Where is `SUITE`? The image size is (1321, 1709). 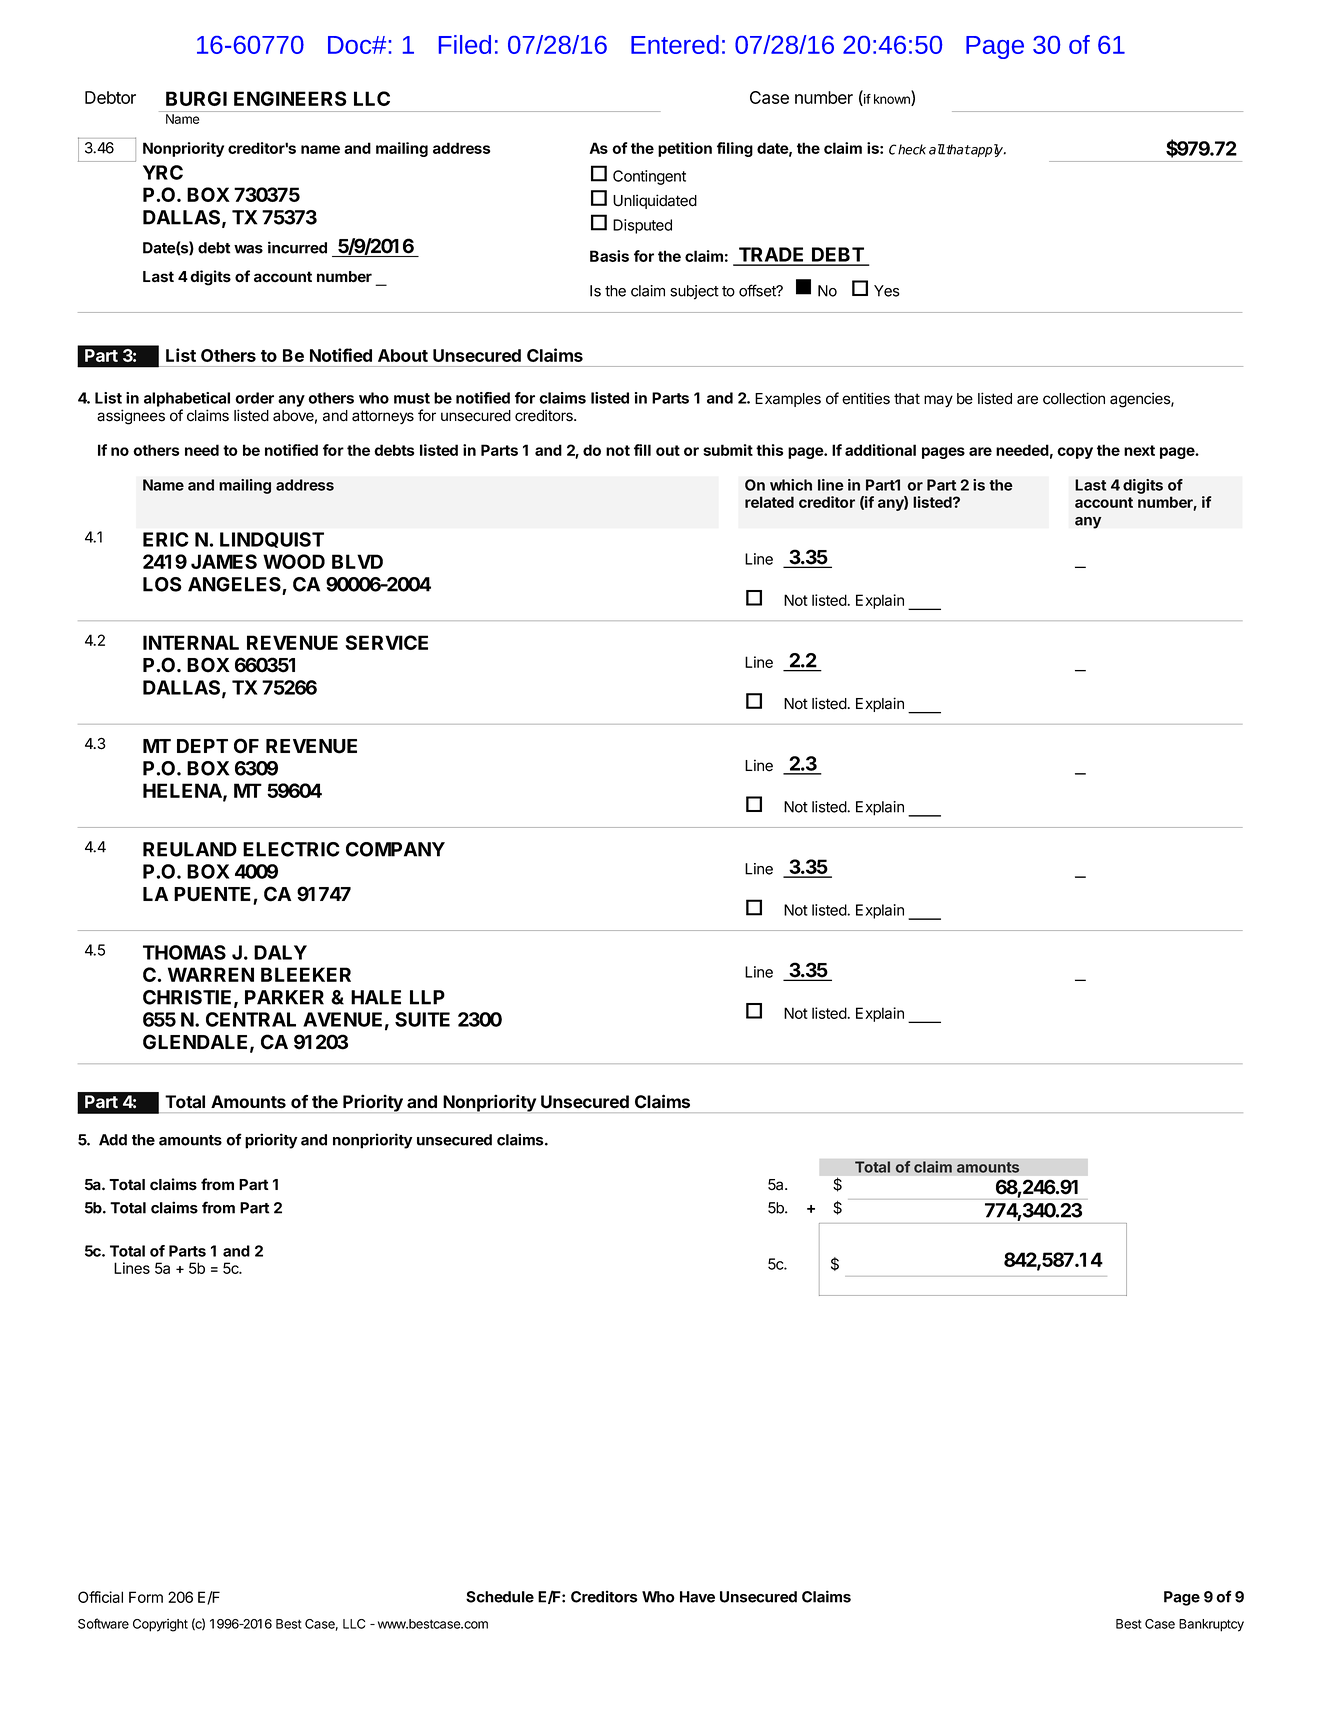 SUITE is located at coordinates (422, 1019).
